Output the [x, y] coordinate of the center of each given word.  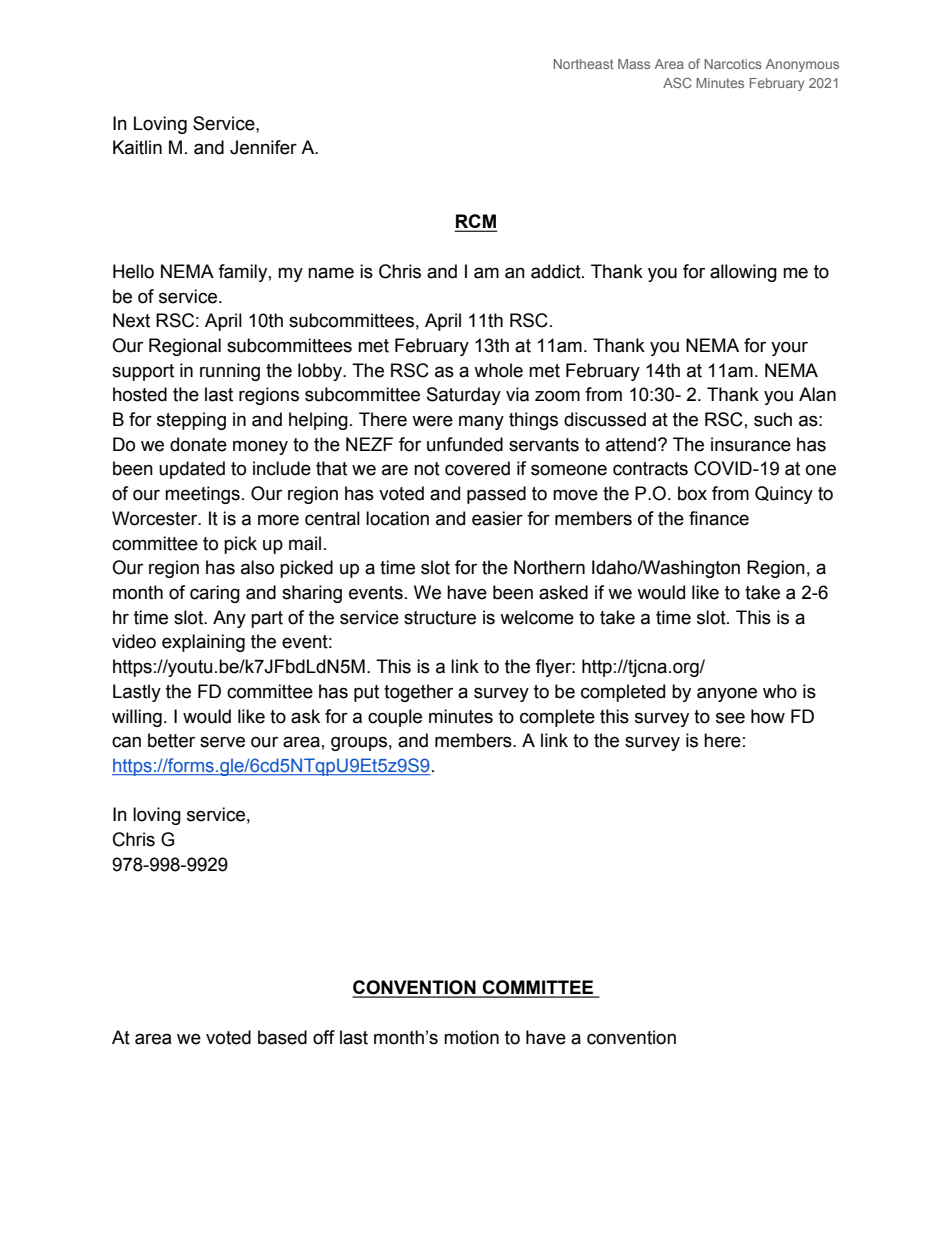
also [257, 567]
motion [471, 1037]
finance [719, 518]
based [282, 1037]
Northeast [583, 64]
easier [497, 518]
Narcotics [733, 64]
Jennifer [263, 147]
